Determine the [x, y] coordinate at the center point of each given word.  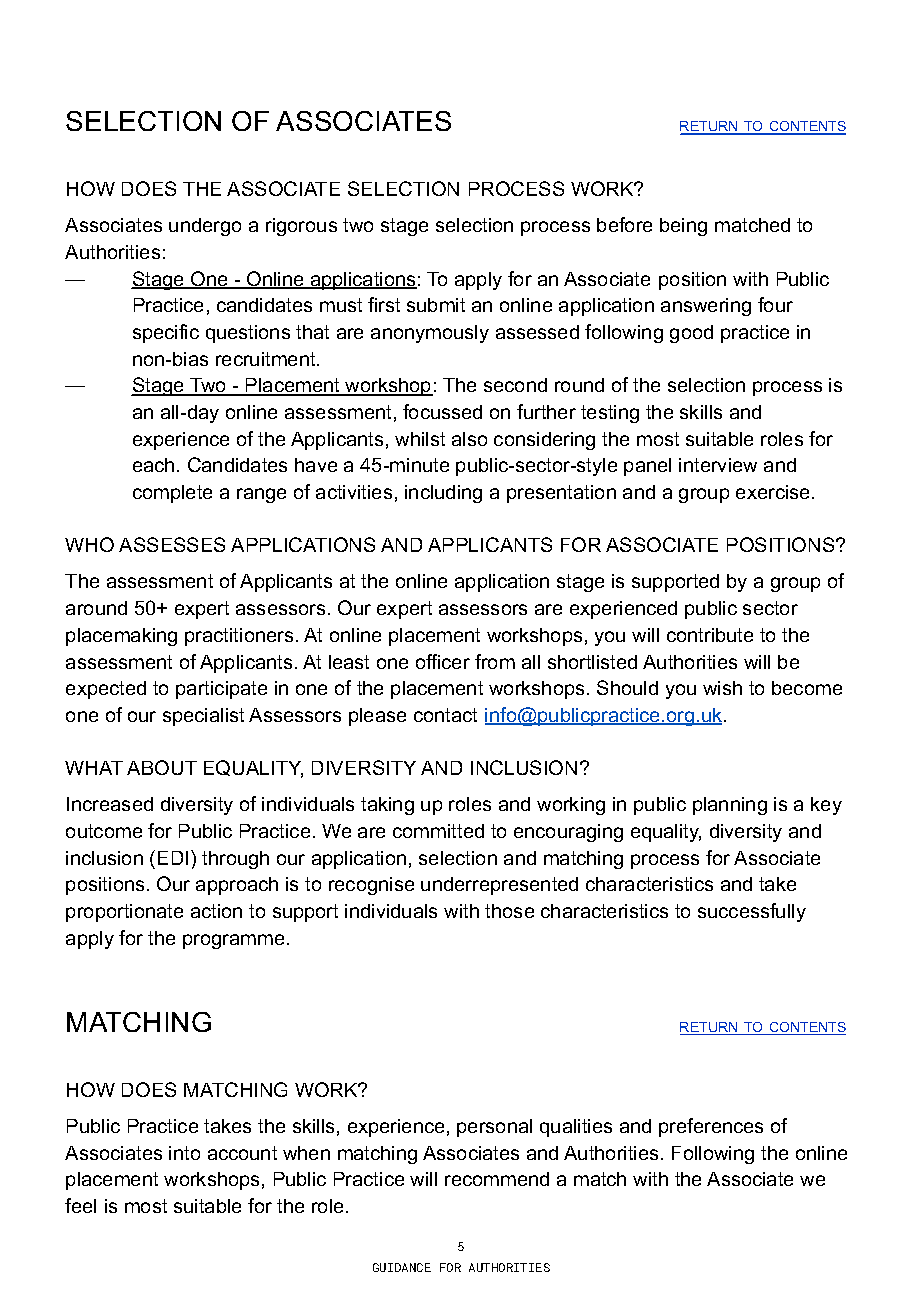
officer [443, 661]
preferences [711, 1127]
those [509, 911]
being [683, 227]
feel [80, 1205]
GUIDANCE [402, 1267]
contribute [710, 635]
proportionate [124, 913]
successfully [752, 912]
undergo [205, 227]
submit [436, 305]
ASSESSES [172, 544]
